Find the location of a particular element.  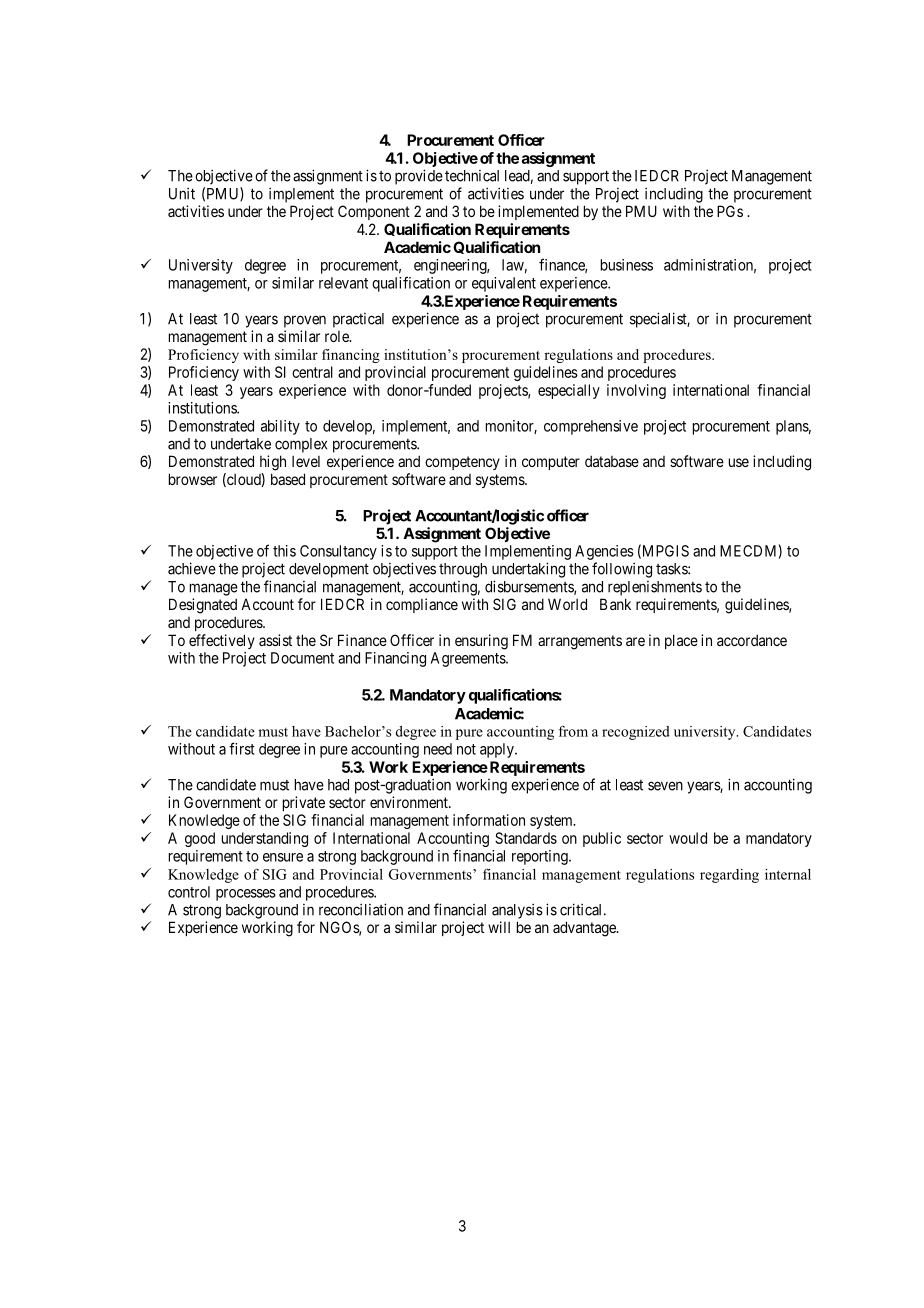

ability is located at coordinates (280, 427).
